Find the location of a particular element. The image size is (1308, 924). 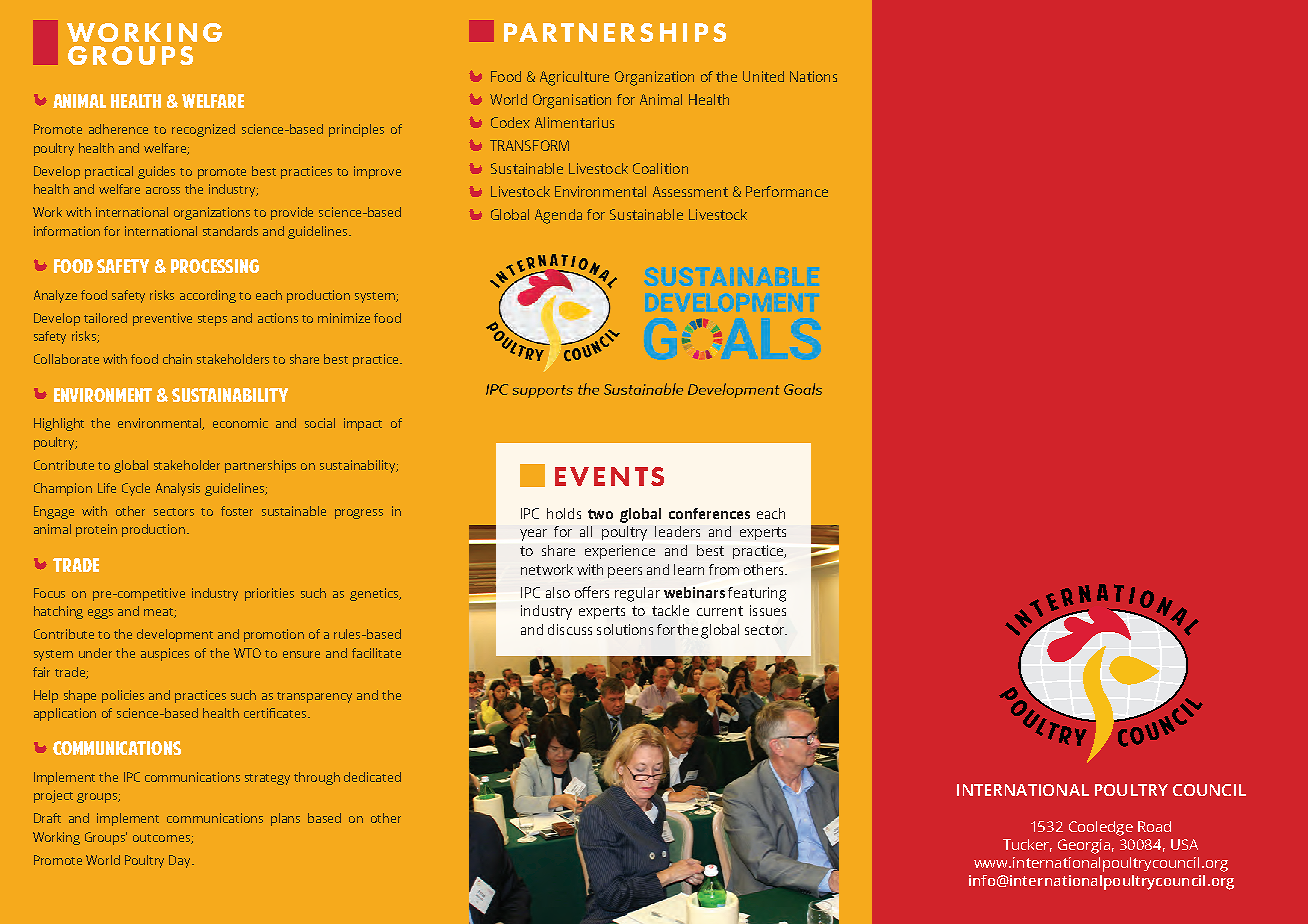

minimize is located at coordinates (344, 318).
